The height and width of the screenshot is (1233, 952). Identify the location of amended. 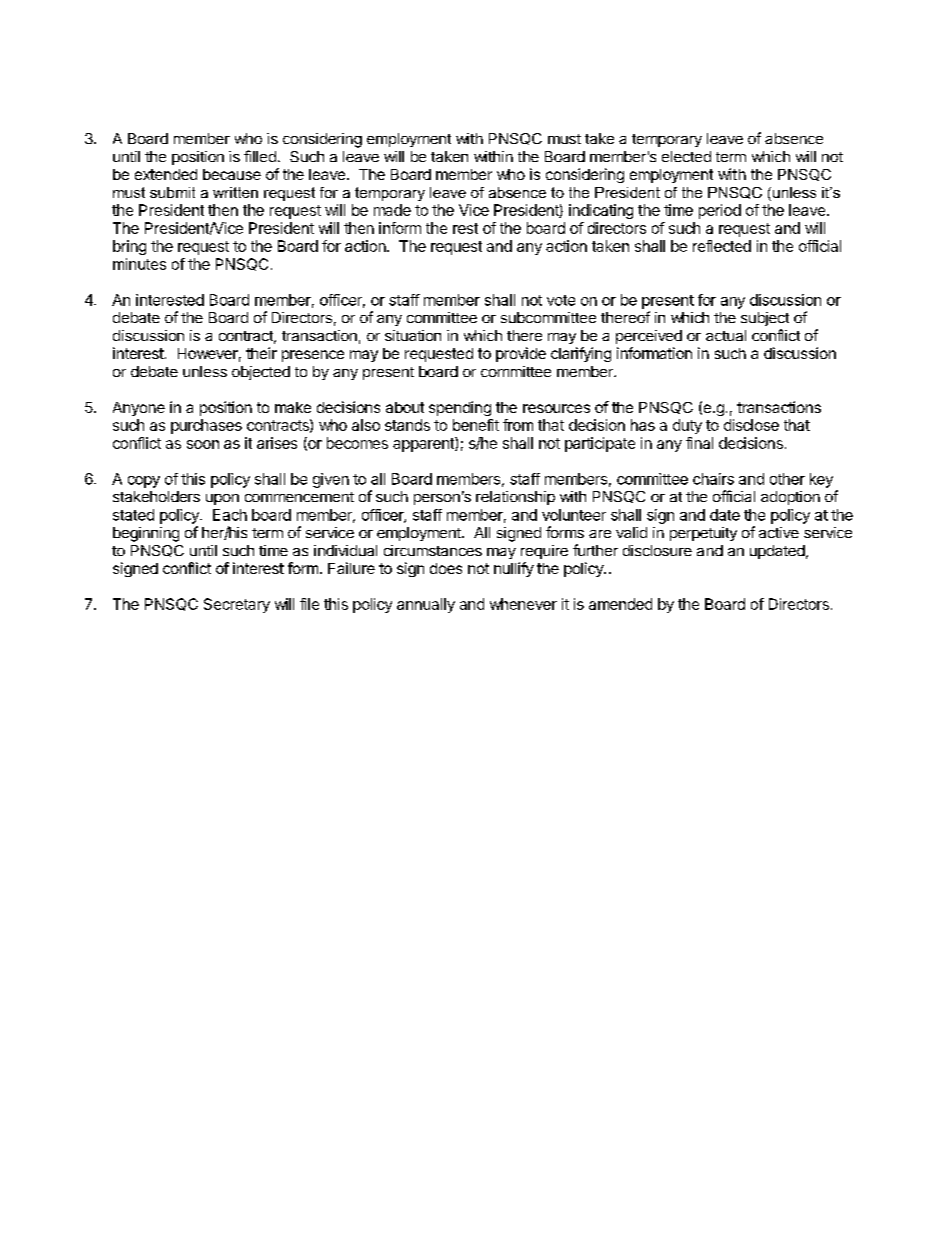
(620, 604).
